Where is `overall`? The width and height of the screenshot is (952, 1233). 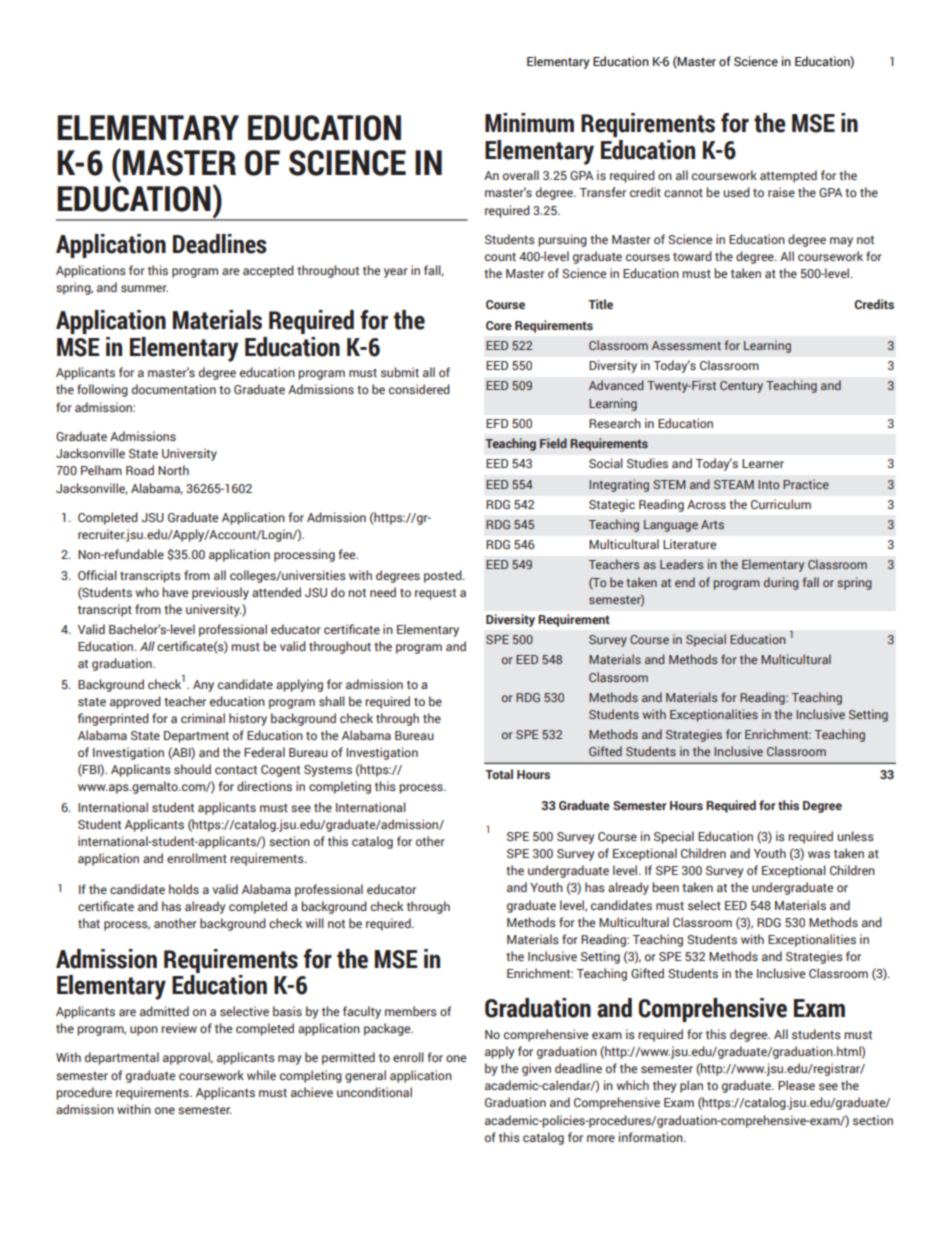
overall is located at coordinates (521, 175).
